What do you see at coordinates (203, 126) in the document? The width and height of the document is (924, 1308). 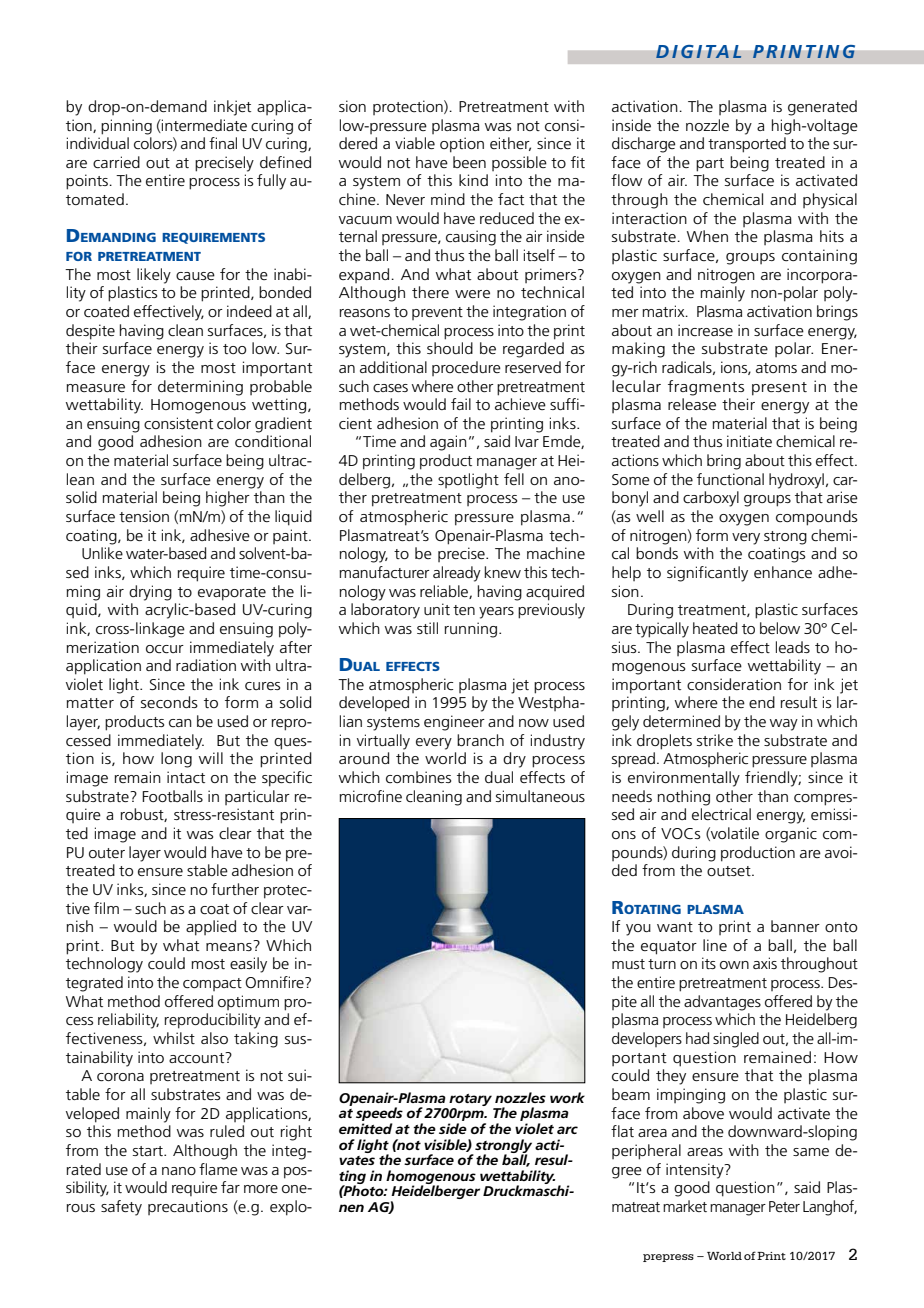 I see `intermediate` at bounding box center [203, 126].
